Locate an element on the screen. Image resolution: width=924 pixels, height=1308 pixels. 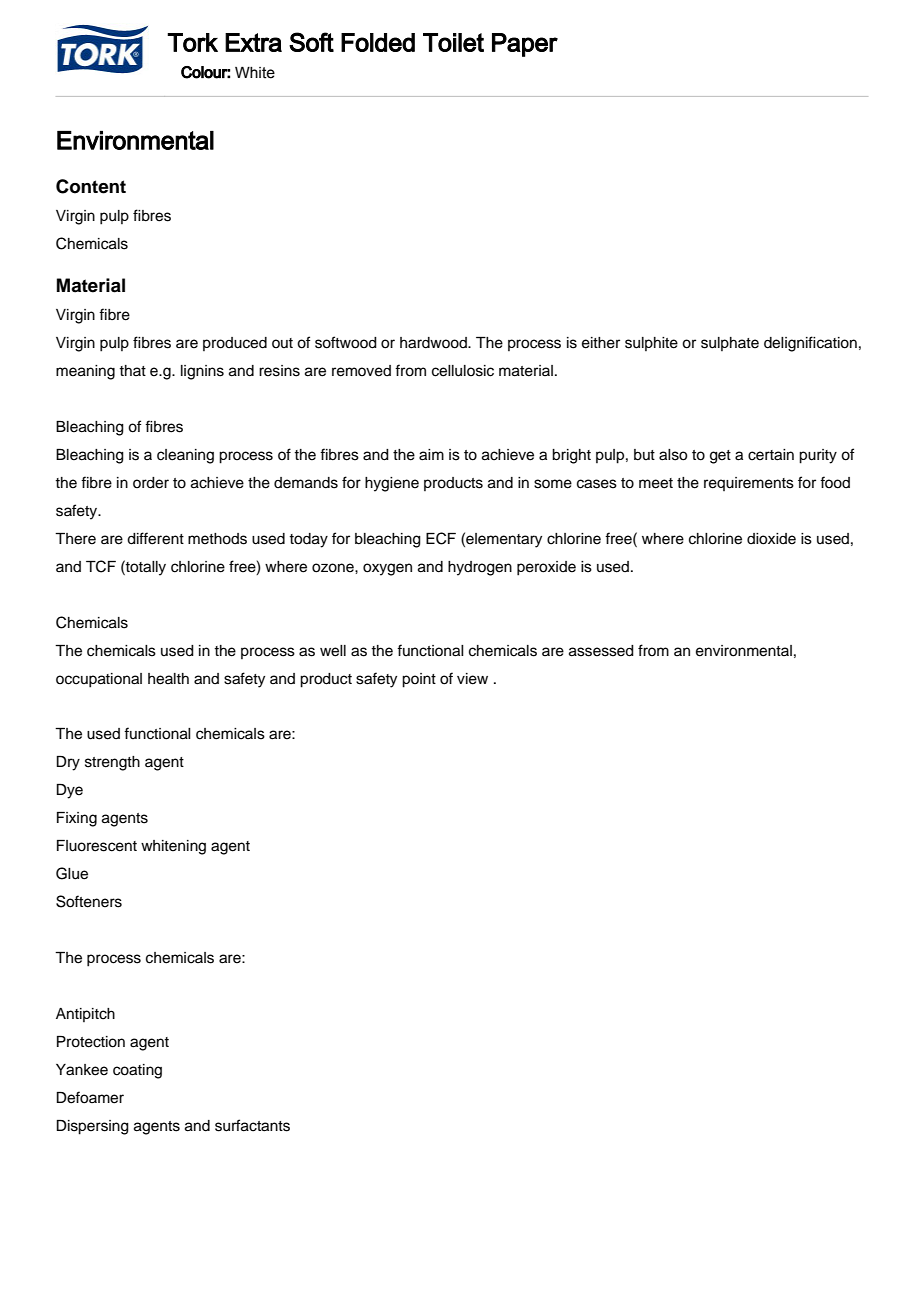
coating is located at coordinates (137, 1071).
